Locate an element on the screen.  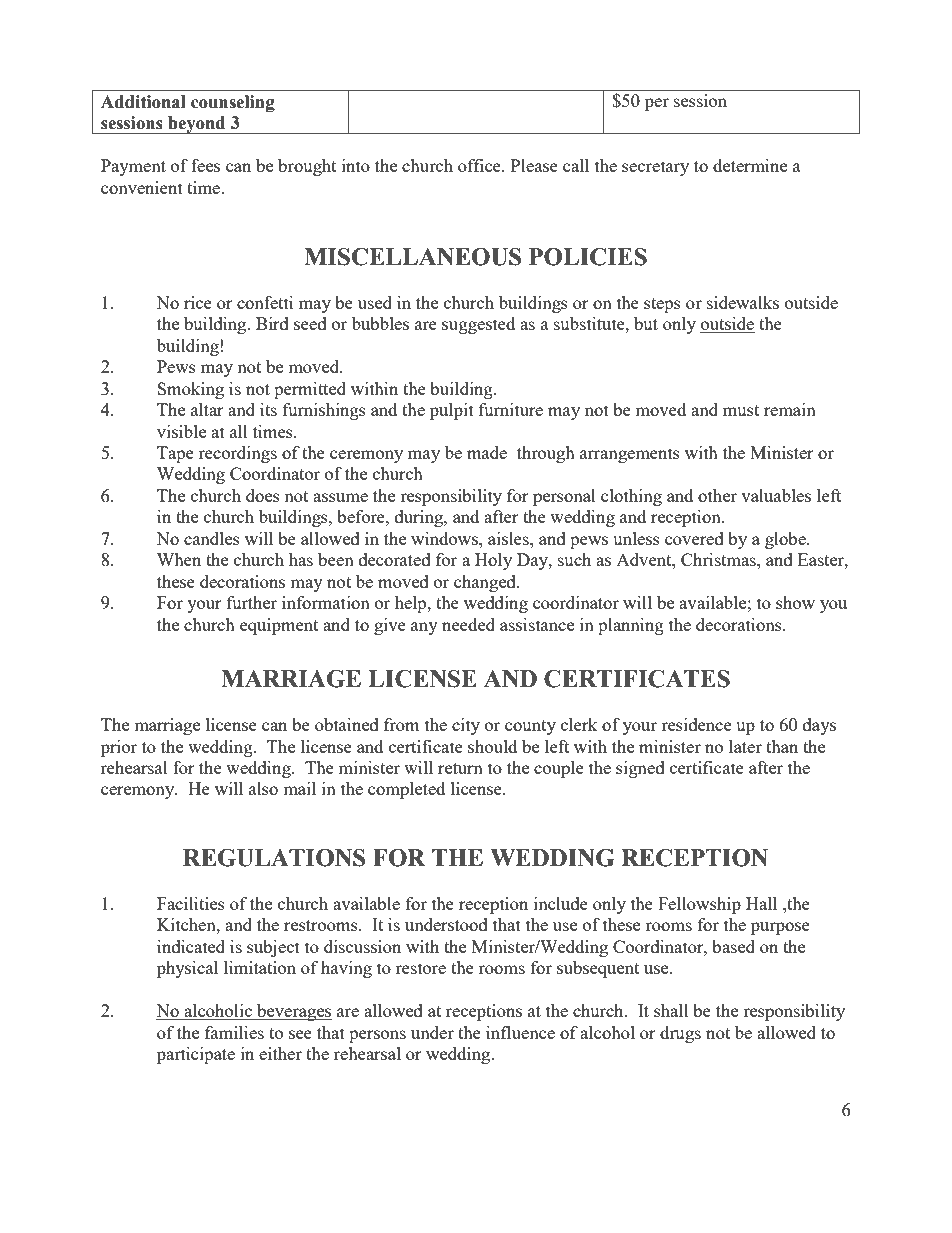
return is located at coordinates (460, 768).
